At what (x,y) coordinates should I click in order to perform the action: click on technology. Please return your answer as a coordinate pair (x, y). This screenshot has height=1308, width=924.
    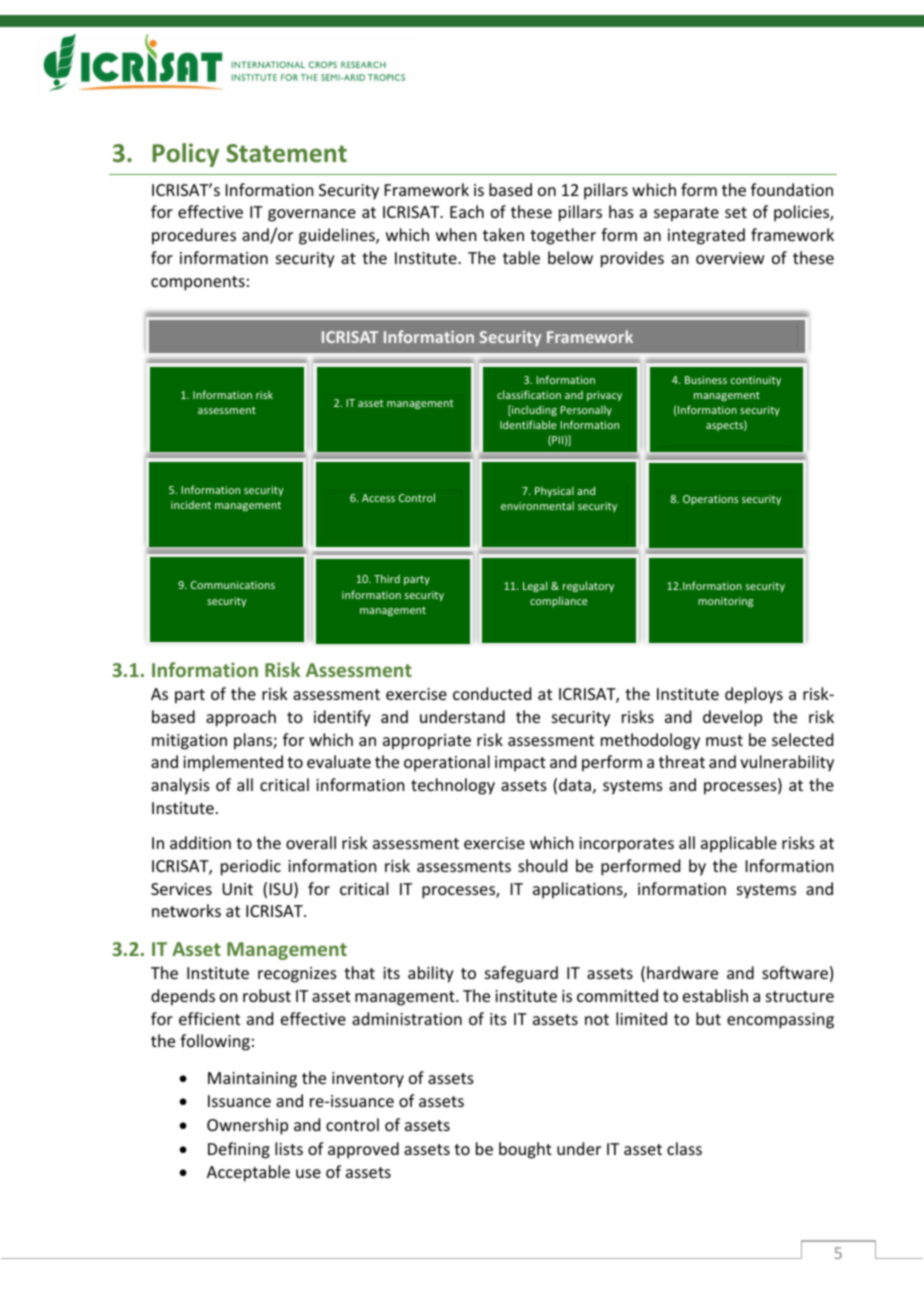
    Looking at the image, I should click on (453, 786).
